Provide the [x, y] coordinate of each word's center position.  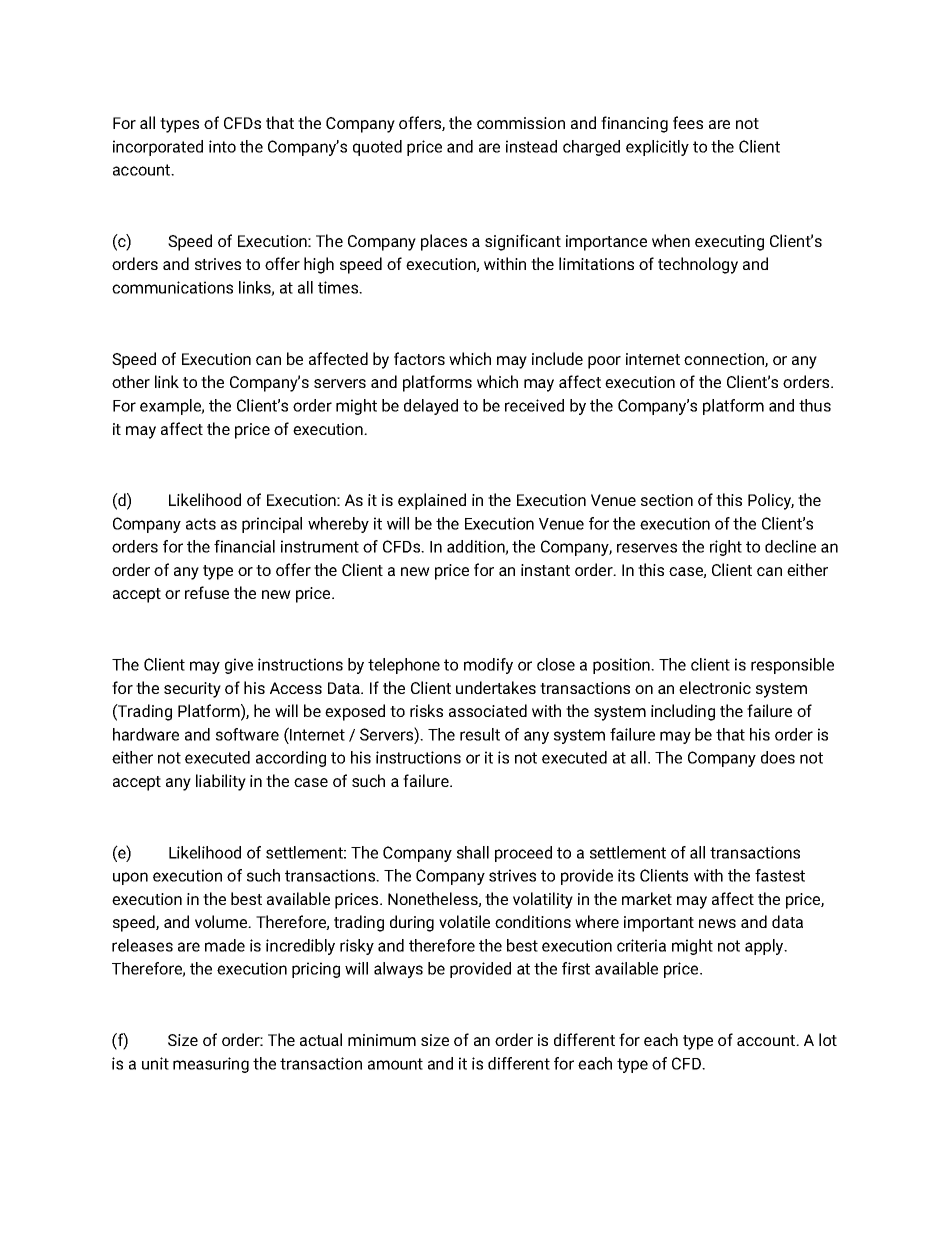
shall [473, 852]
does [778, 757]
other [131, 381]
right [726, 548]
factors [419, 358]
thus [815, 405]
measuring [211, 1065]
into [222, 146]
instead [531, 146]
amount [395, 1064]
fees [688, 122]
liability [221, 782]
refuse [207, 592]
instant [545, 570]
